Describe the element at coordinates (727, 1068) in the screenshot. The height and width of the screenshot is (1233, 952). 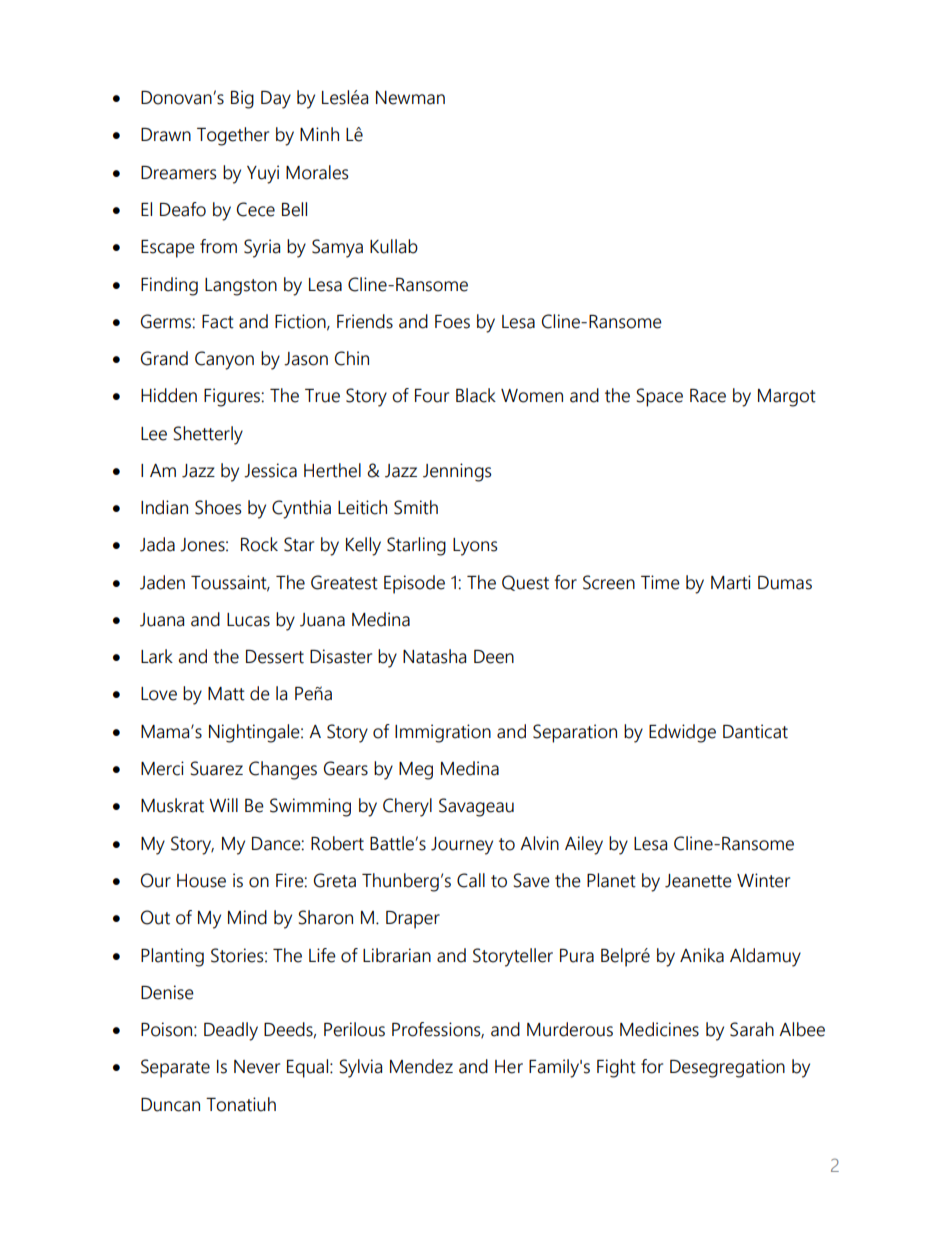
I see `Desegregation` at that location.
